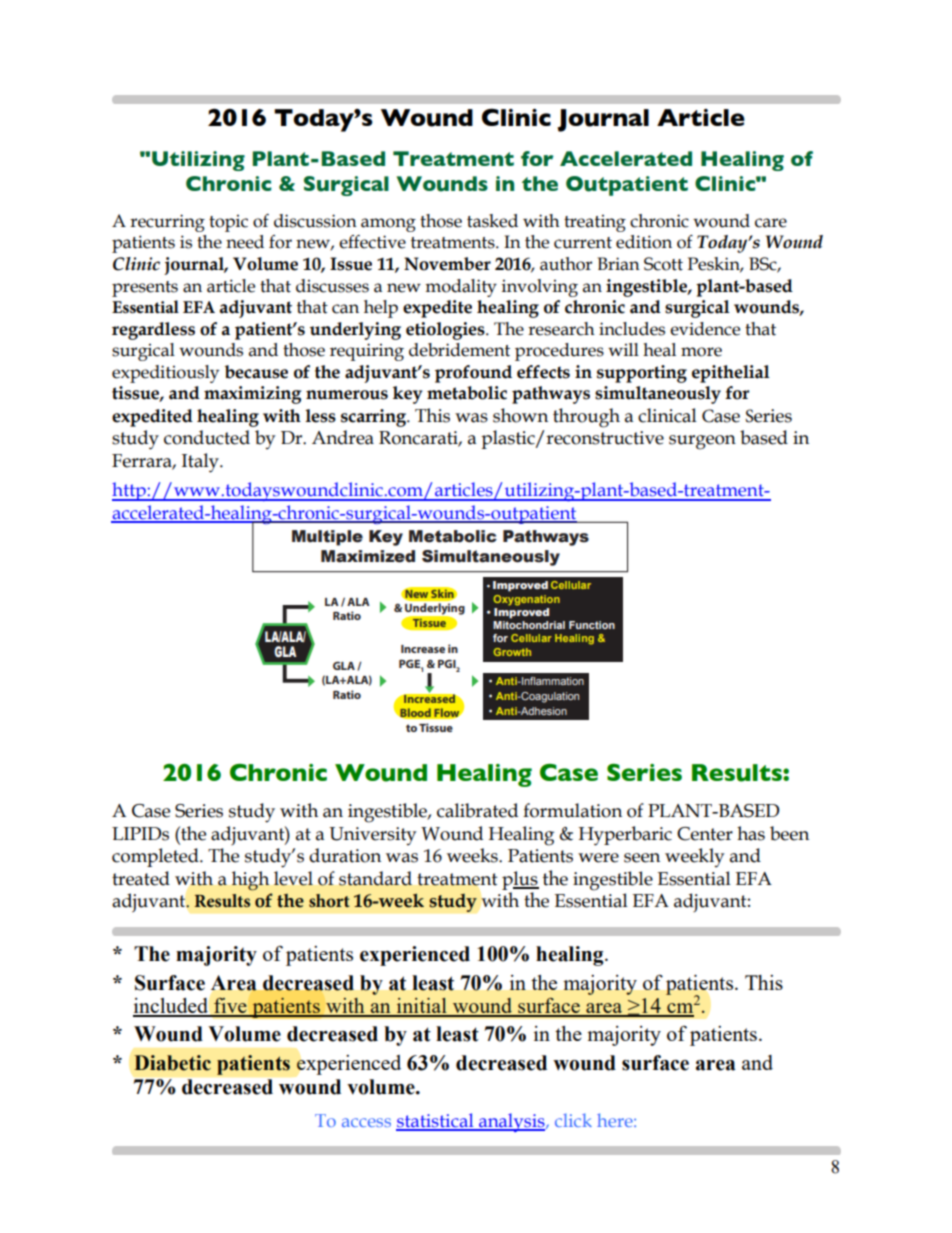  I want to click on statistical, so click(436, 1121).
